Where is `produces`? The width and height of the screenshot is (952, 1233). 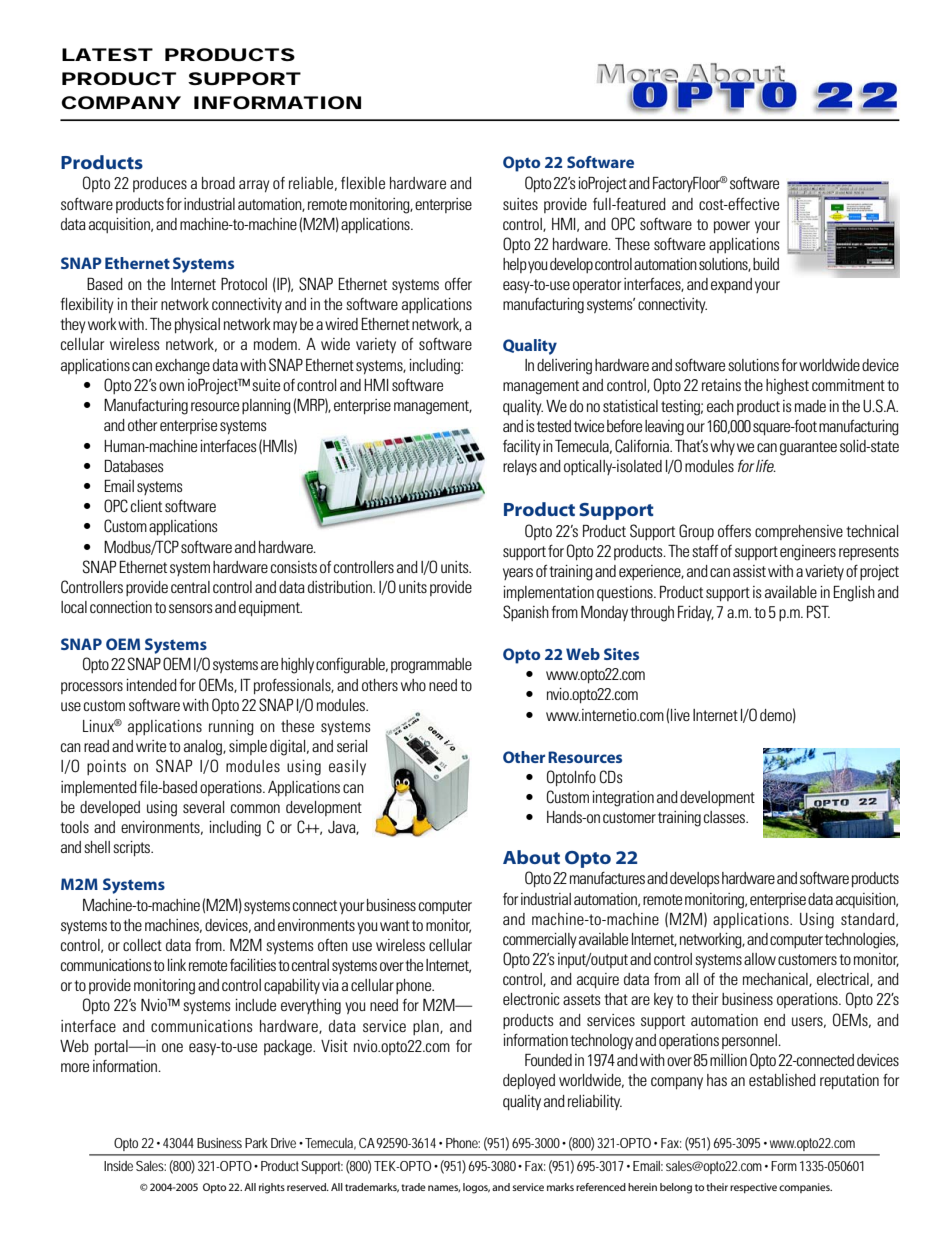
produces is located at coordinates (160, 184).
